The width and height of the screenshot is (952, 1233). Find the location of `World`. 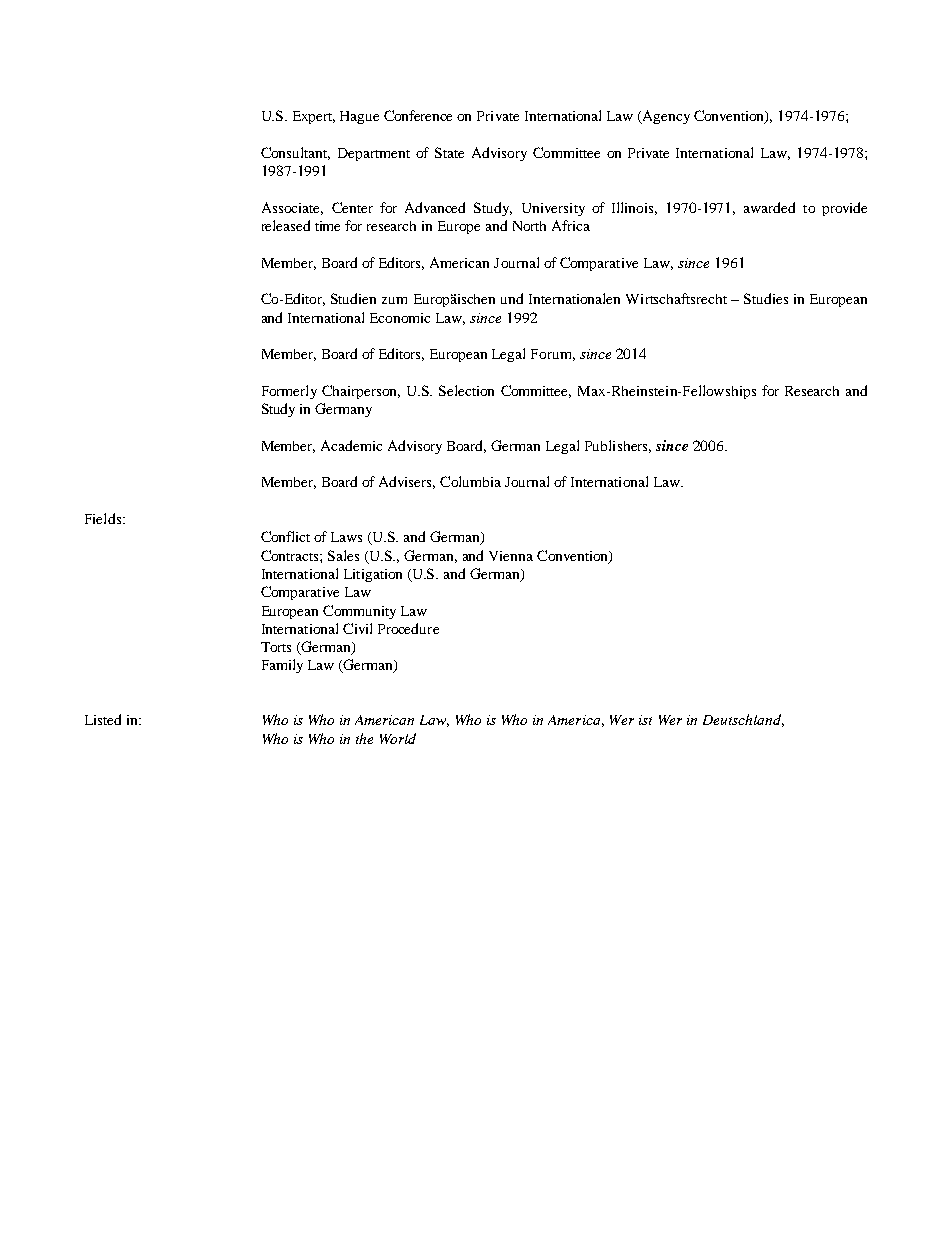

World is located at coordinates (398, 738).
